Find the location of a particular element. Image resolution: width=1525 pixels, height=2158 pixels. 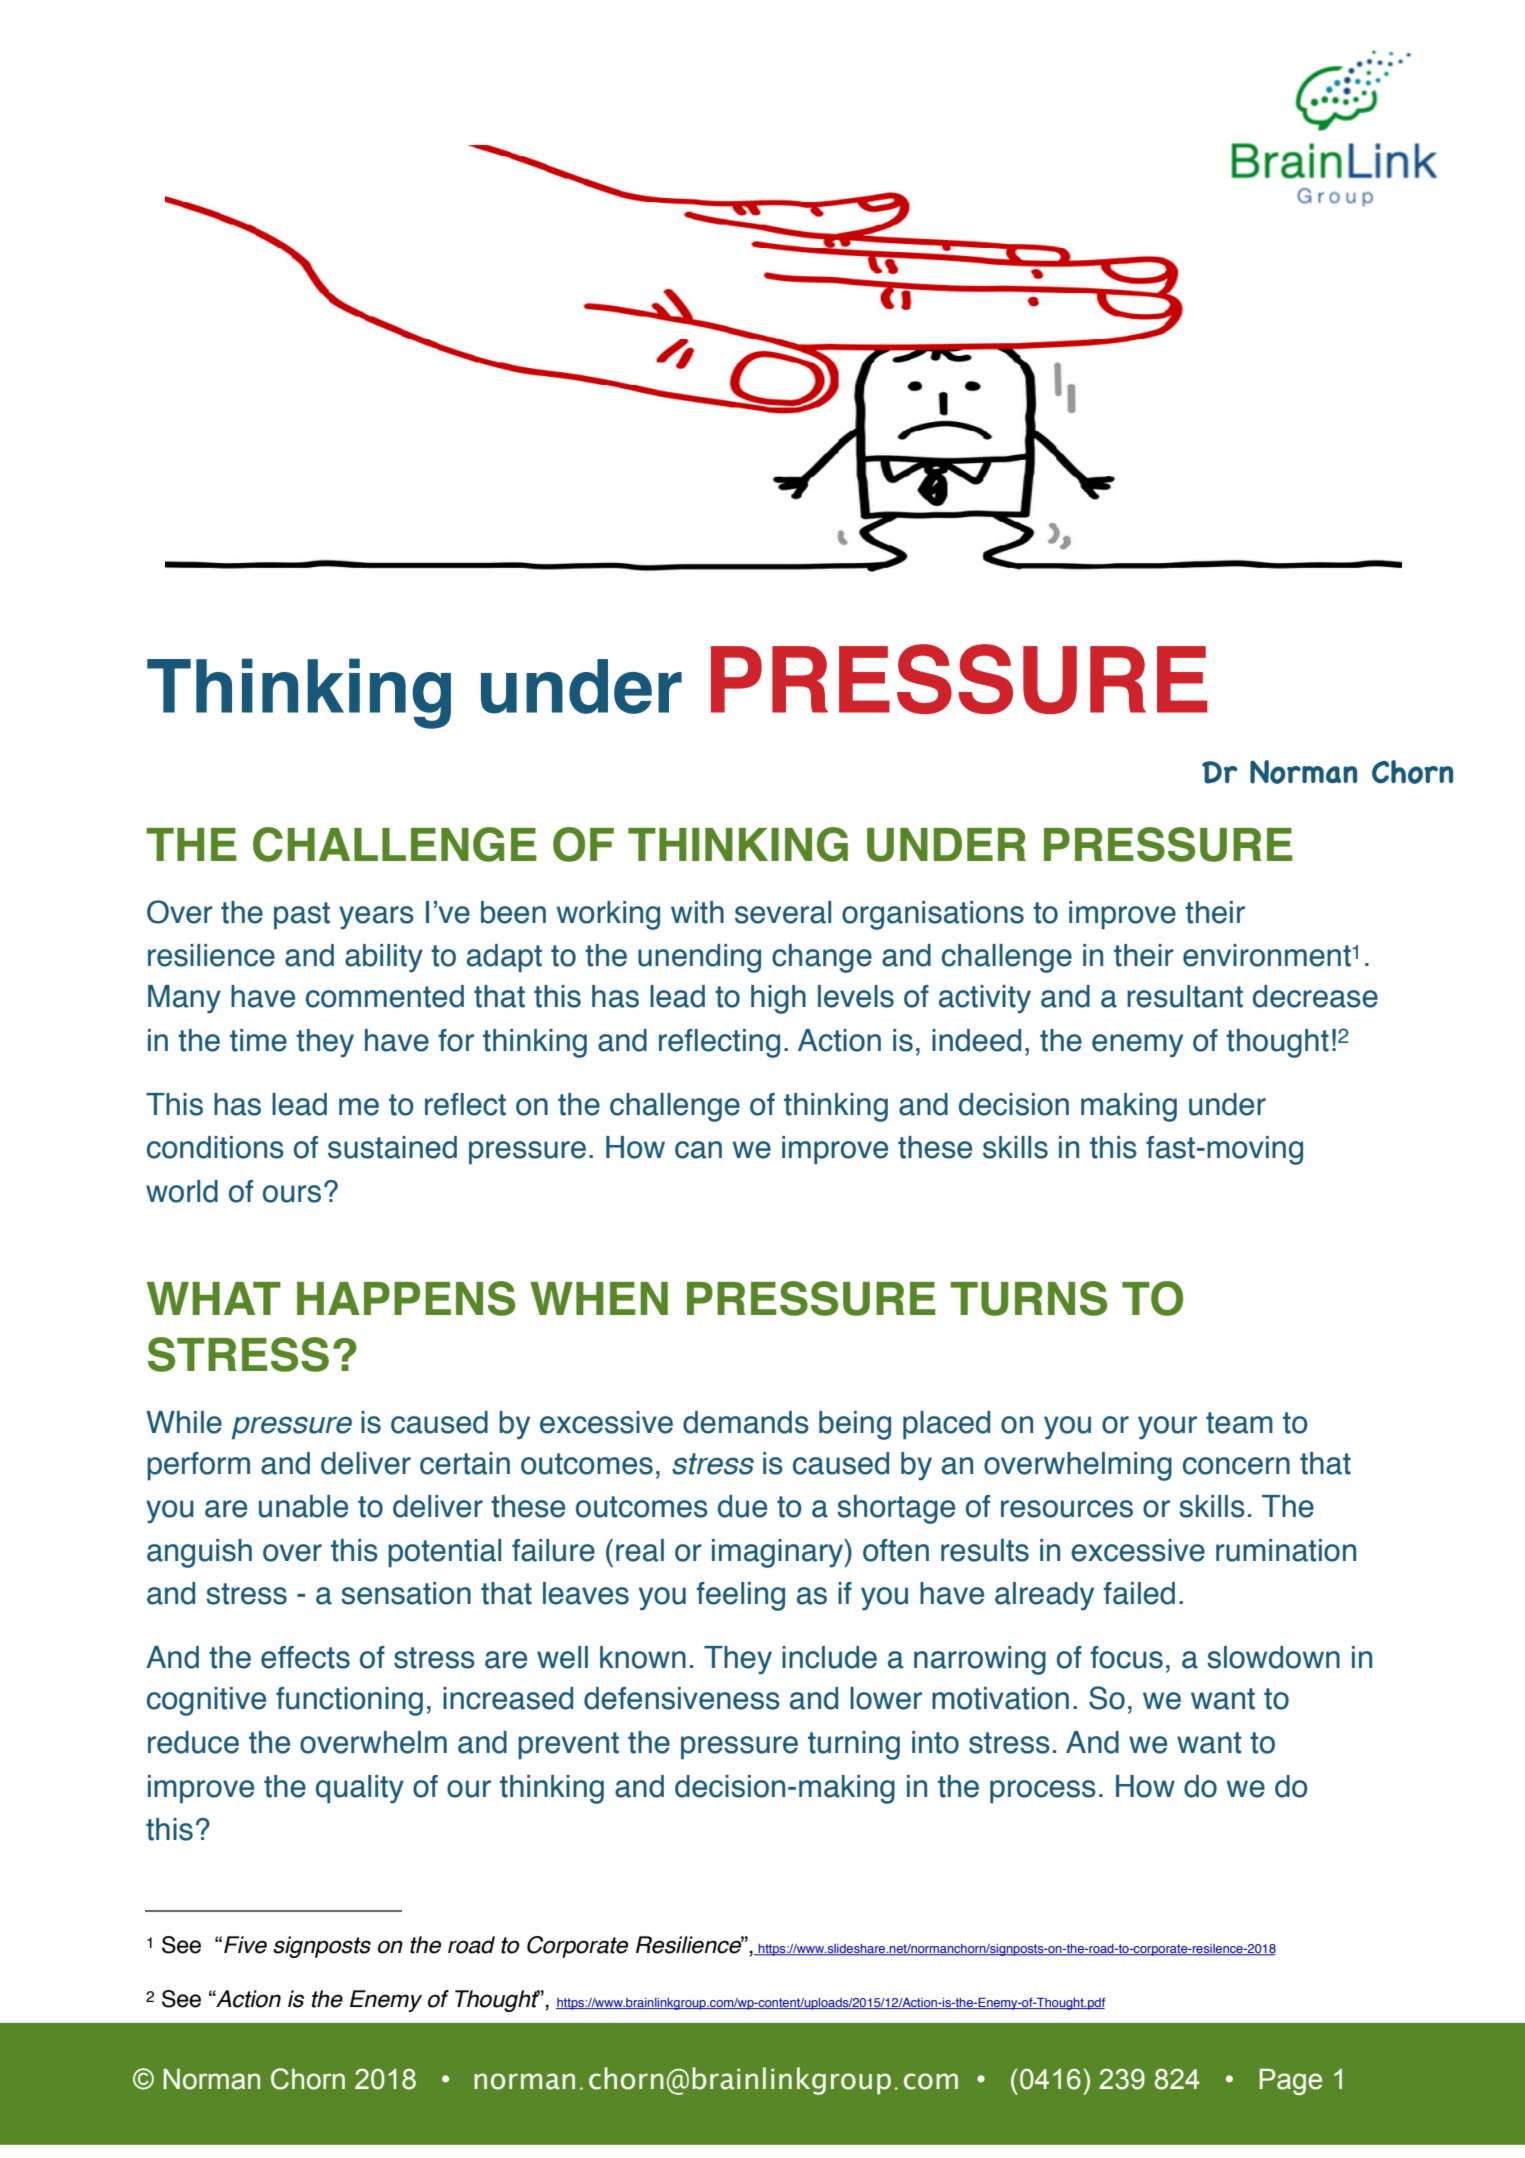

environment is located at coordinates (1267, 955).
